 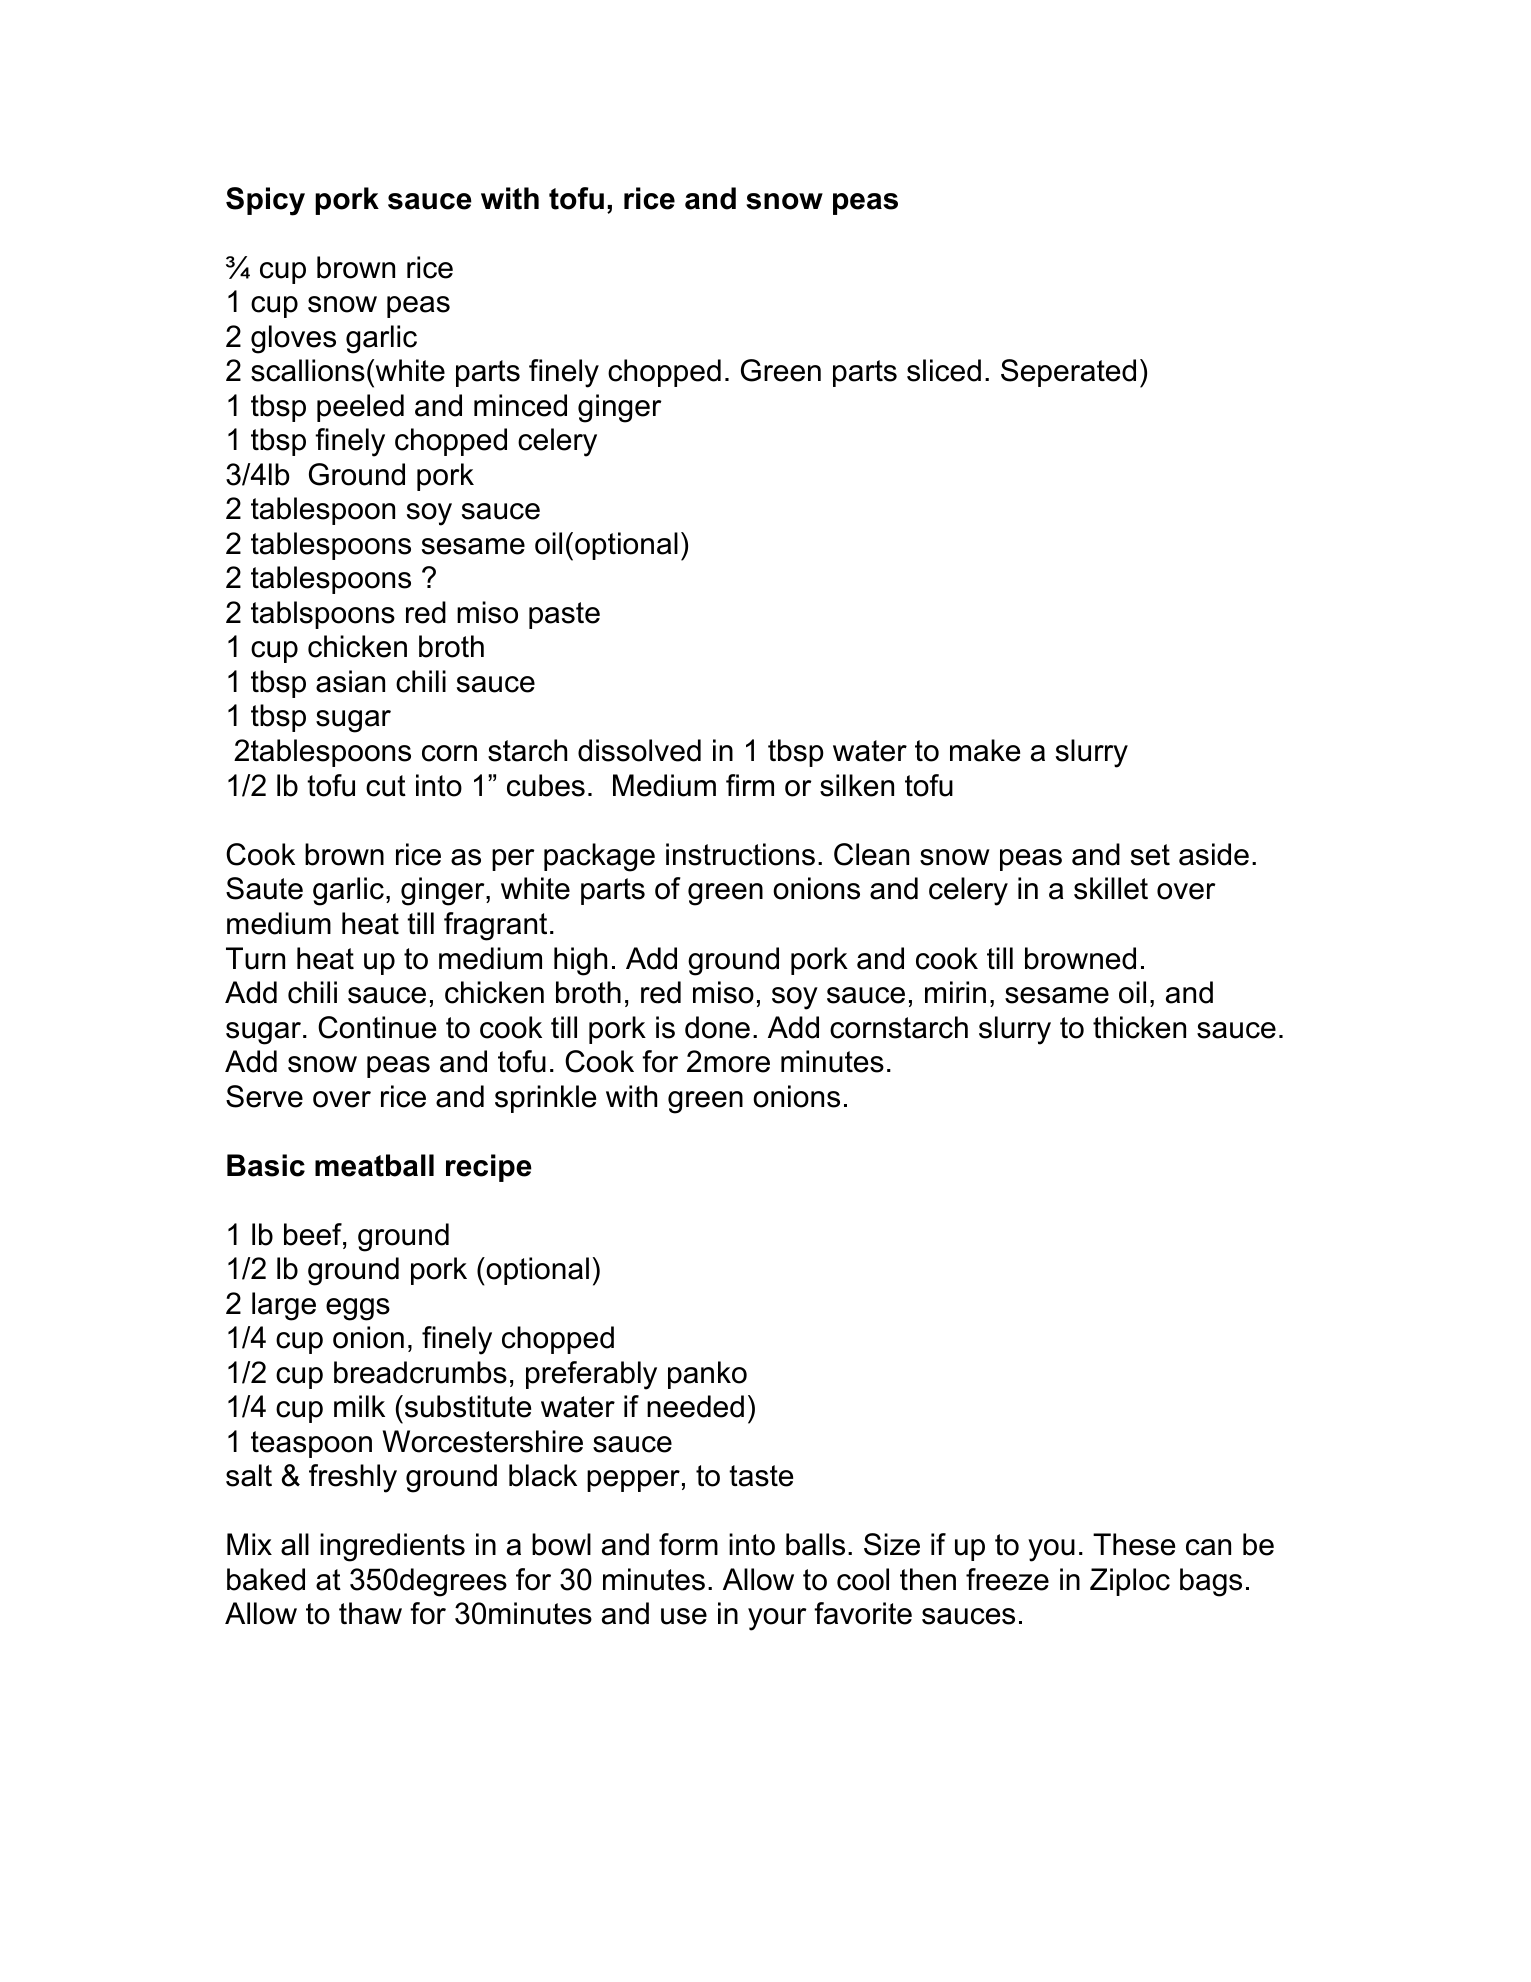 I want to click on Seperated, so click(x=1068, y=373).
